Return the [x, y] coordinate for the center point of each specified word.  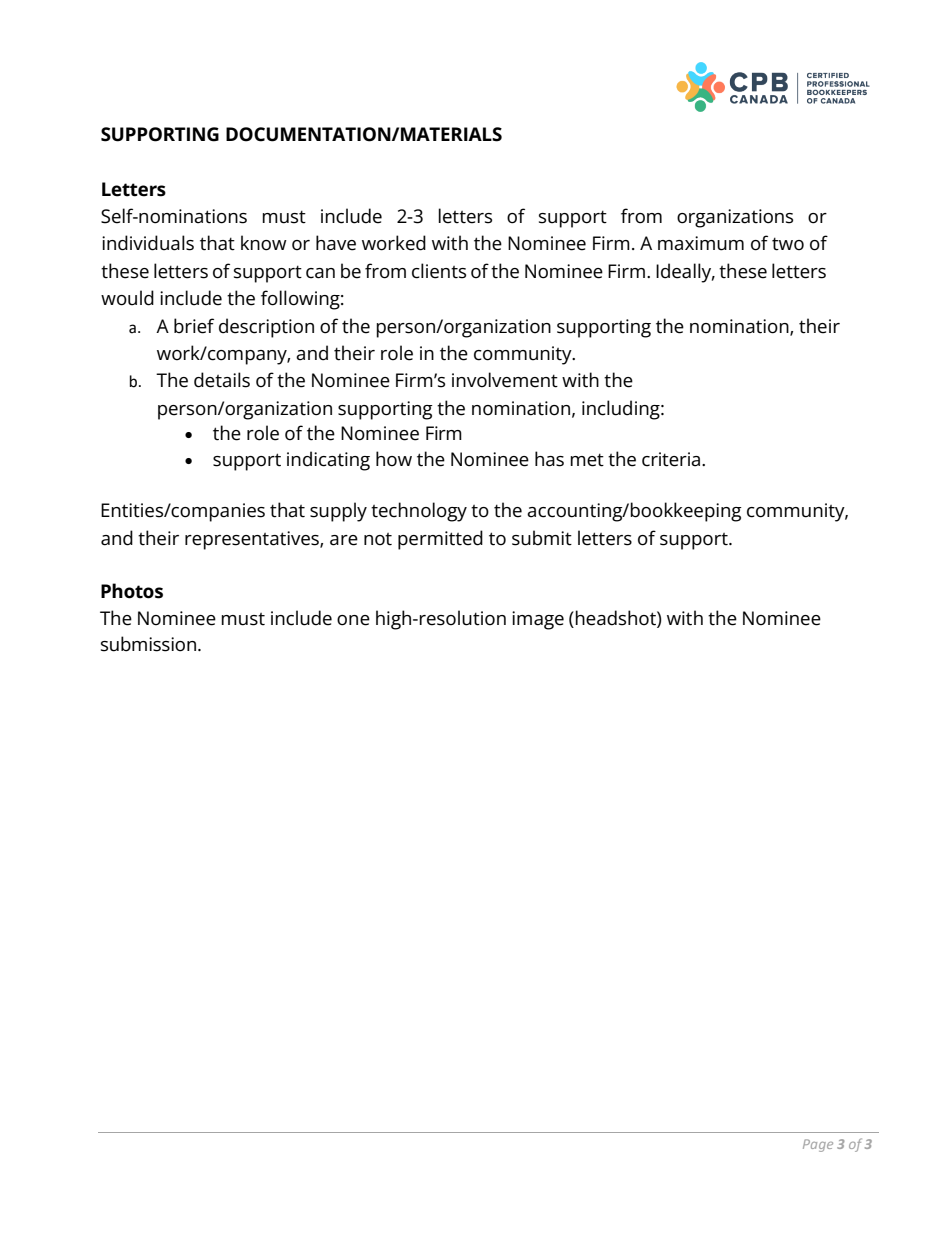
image [538, 620]
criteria [672, 459]
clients [439, 271]
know [264, 243]
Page [818, 1145]
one [353, 620]
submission [150, 644]
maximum [701, 243]
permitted [440, 540]
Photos [132, 591]
